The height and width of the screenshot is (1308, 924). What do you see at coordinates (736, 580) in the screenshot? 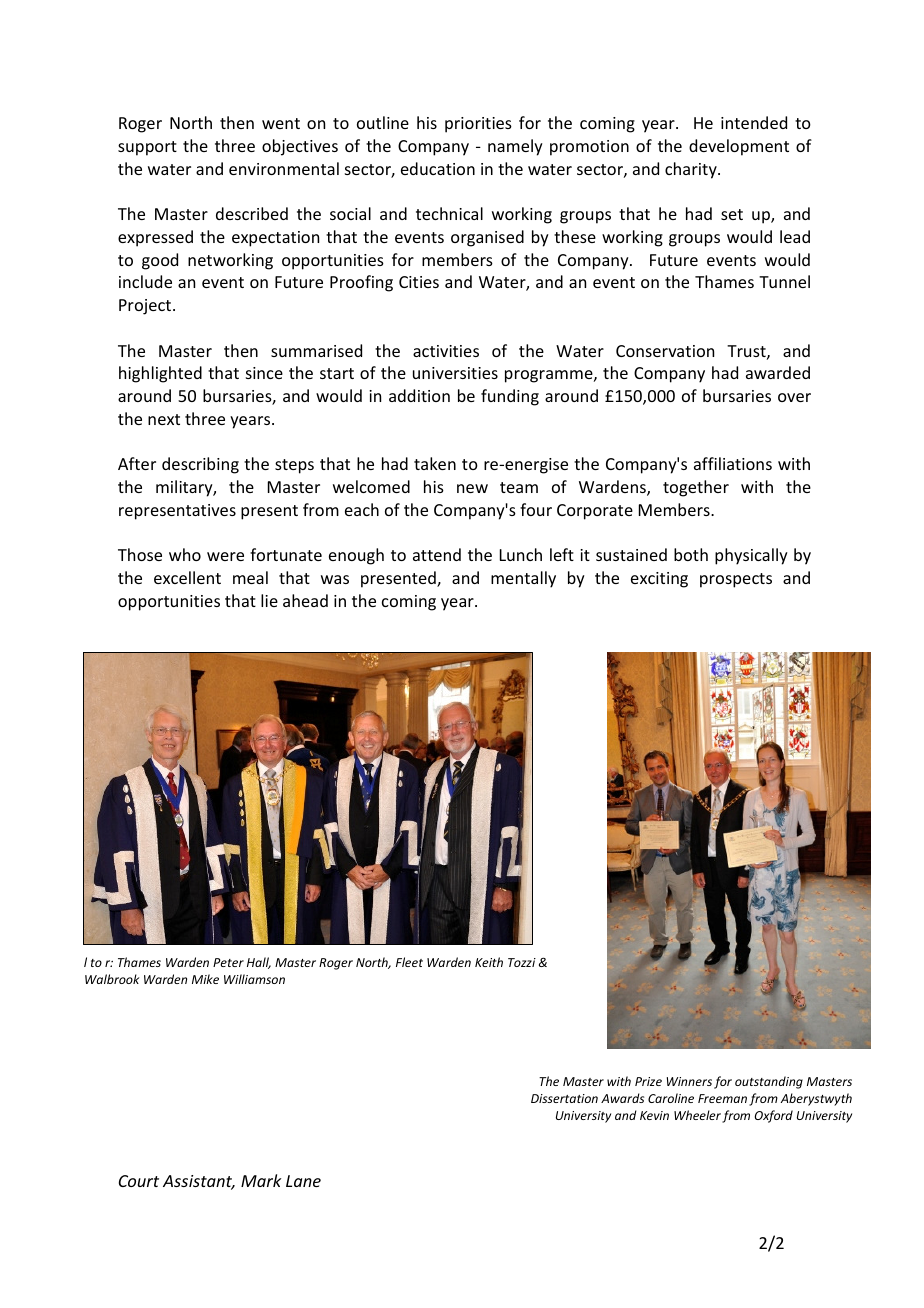
I see `prospects` at bounding box center [736, 580].
